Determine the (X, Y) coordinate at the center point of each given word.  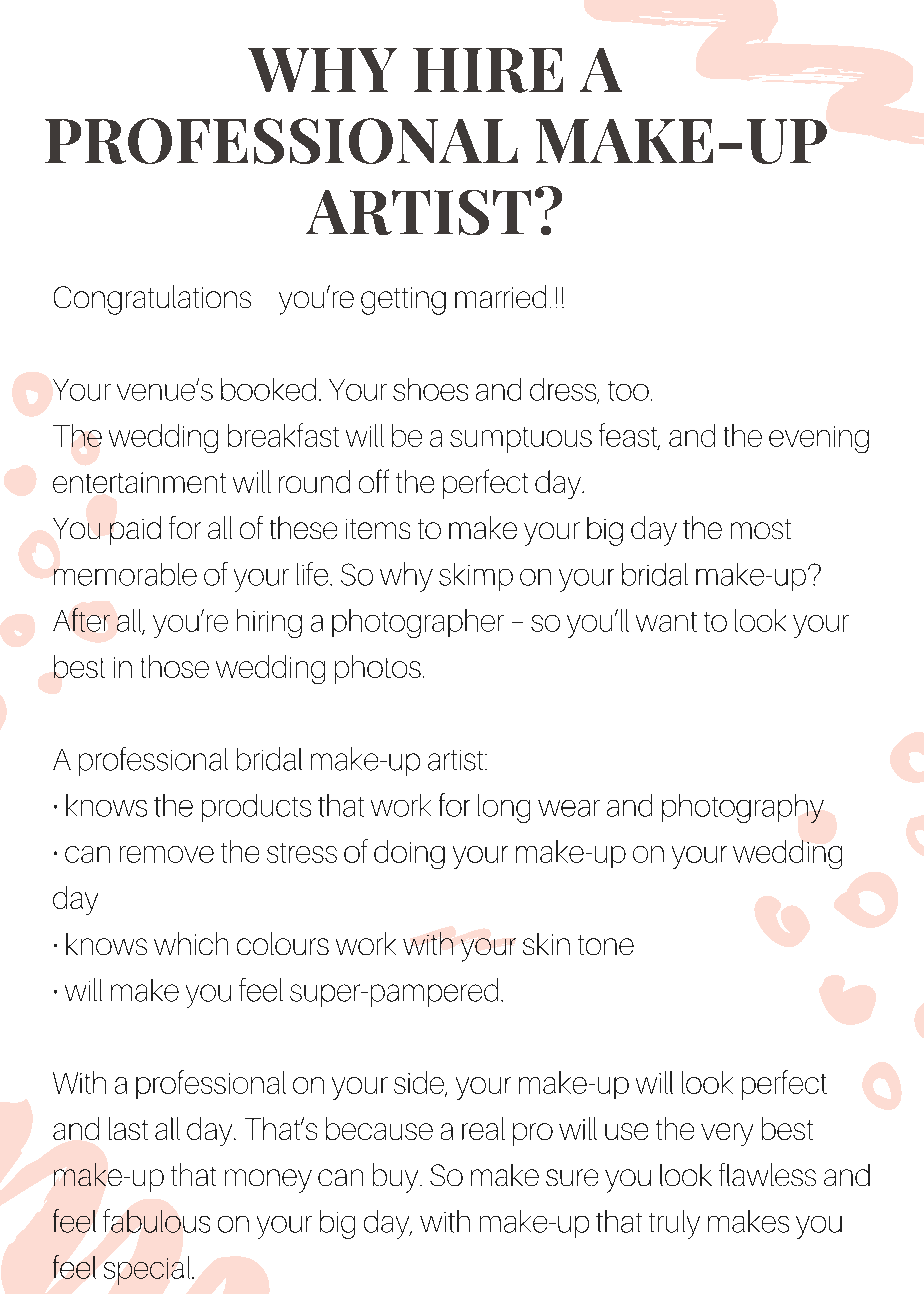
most (761, 529)
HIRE (488, 70)
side (420, 1084)
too (628, 391)
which (191, 943)
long (504, 808)
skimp (476, 577)
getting (403, 301)
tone (606, 945)
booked (268, 389)
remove (167, 854)
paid (135, 530)
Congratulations (152, 300)
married (500, 296)
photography (743, 808)
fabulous (156, 1221)
